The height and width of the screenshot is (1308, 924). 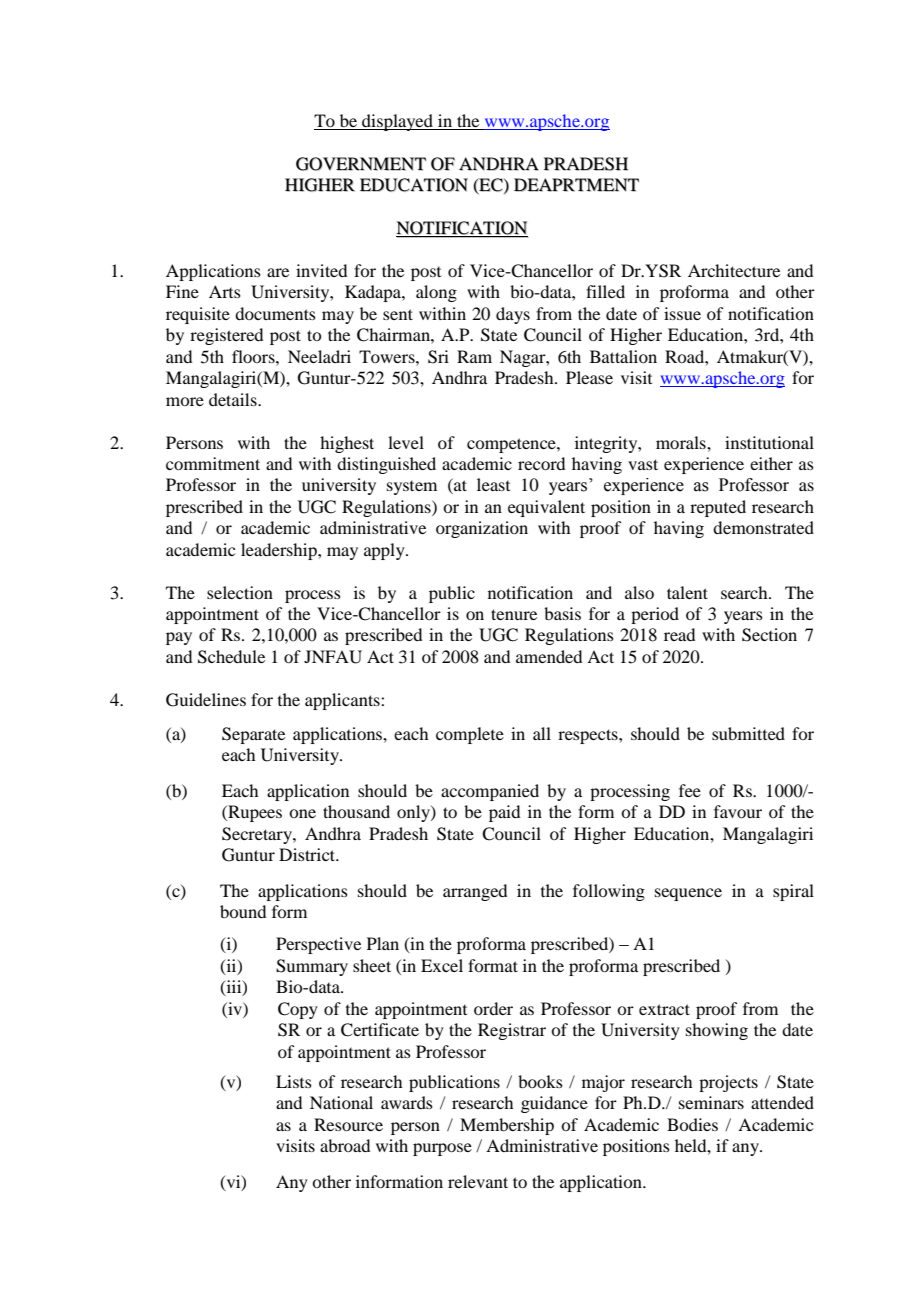 What do you see at coordinates (692, 1124) in the screenshot?
I see `Bodies` at bounding box center [692, 1124].
